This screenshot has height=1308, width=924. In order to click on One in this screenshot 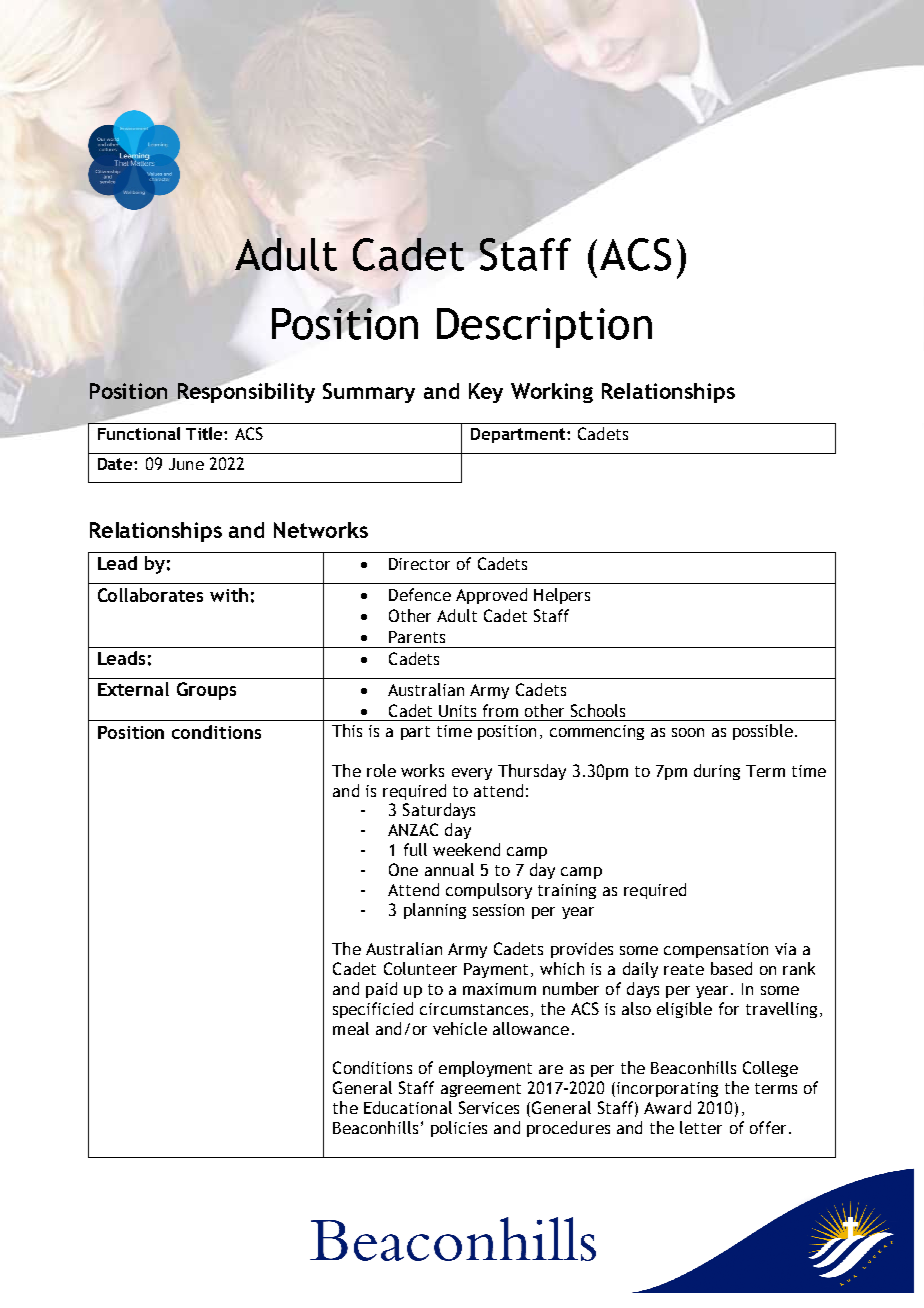, I will do `click(403, 869)`.
